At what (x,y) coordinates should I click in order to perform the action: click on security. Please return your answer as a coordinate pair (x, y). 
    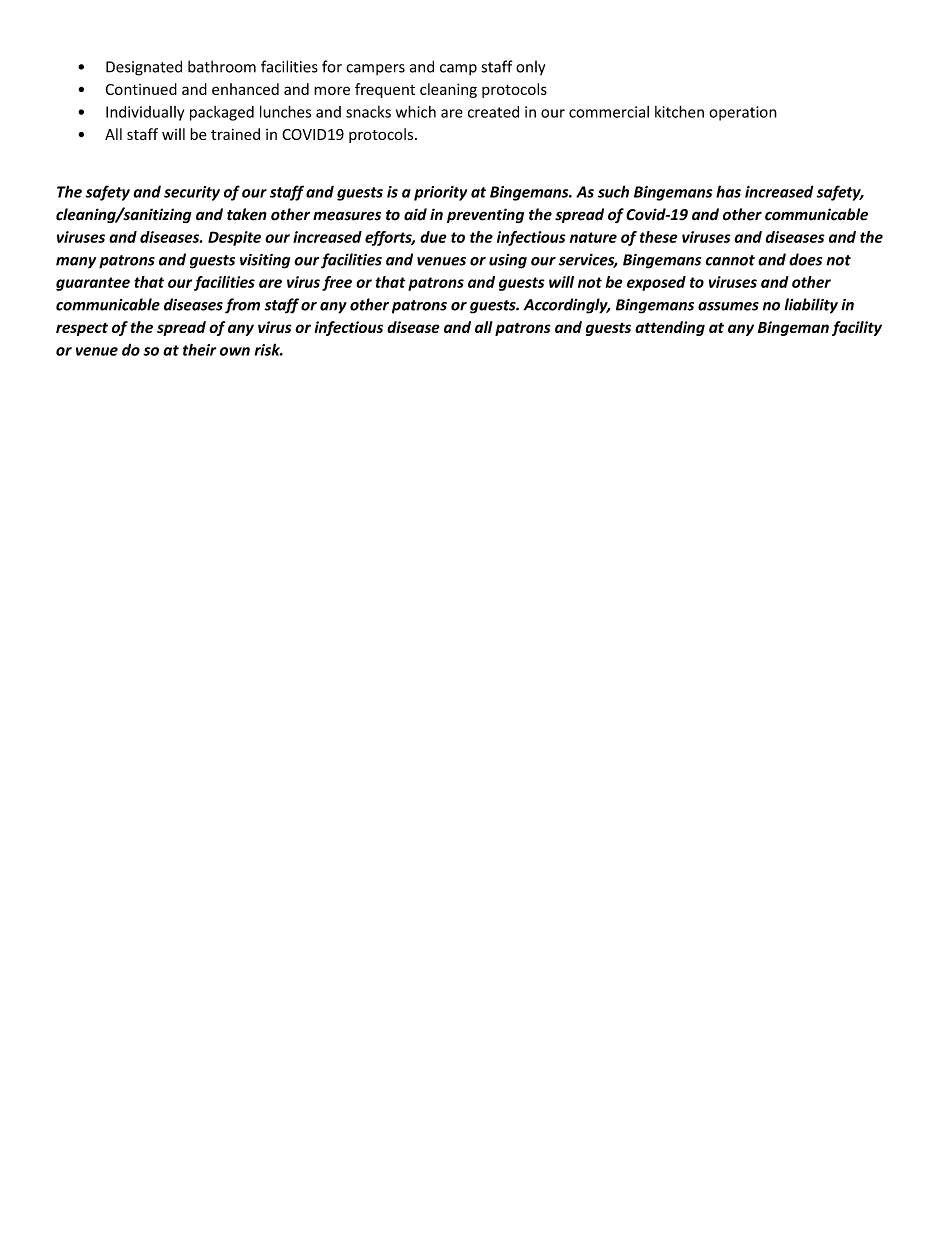
    Looking at the image, I should click on (192, 193).
